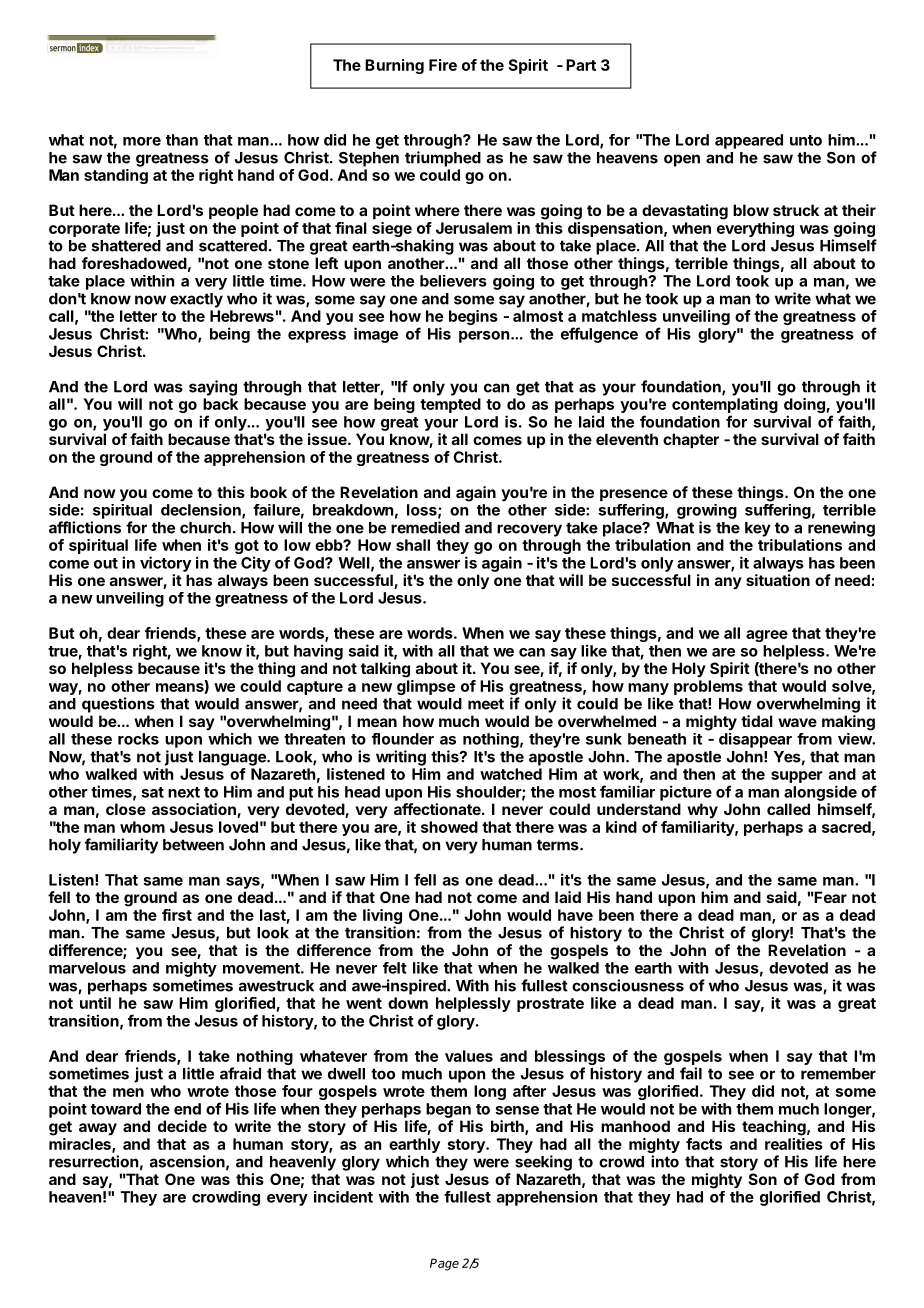 This image has height=1308, width=924. Describe the element at coordinates (450, 405) in the image. I see `tempted` at that location.
